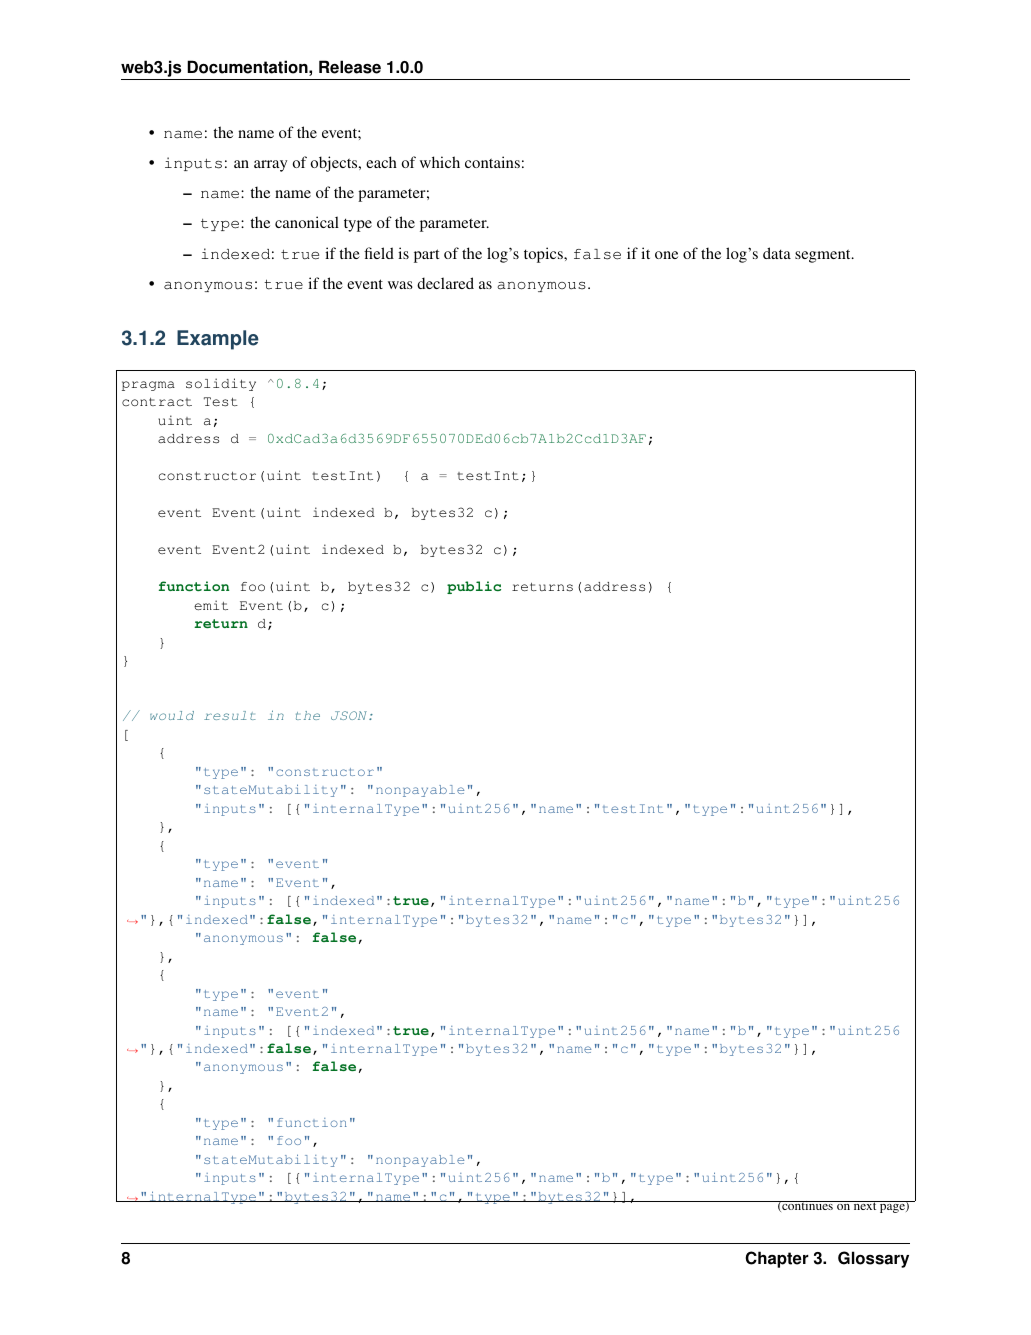 The height and width of the image is (1335, 1031). What do you see at coordinates (270, 166) in the image?
I see `array` at bounding box center [270, 166].
